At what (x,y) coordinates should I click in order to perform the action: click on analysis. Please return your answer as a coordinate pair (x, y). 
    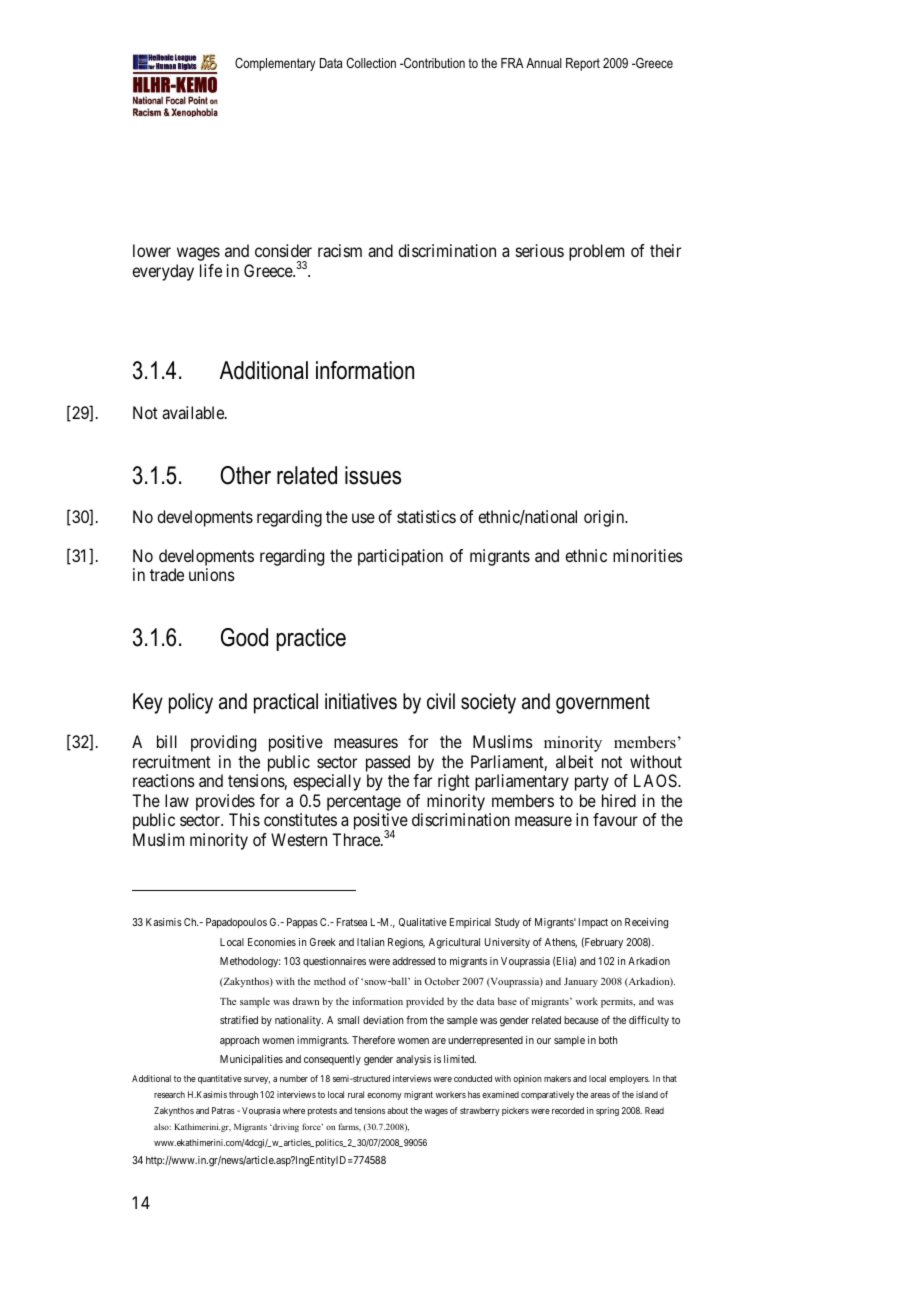
    Looking at the image, I should click on (413, 1060).
